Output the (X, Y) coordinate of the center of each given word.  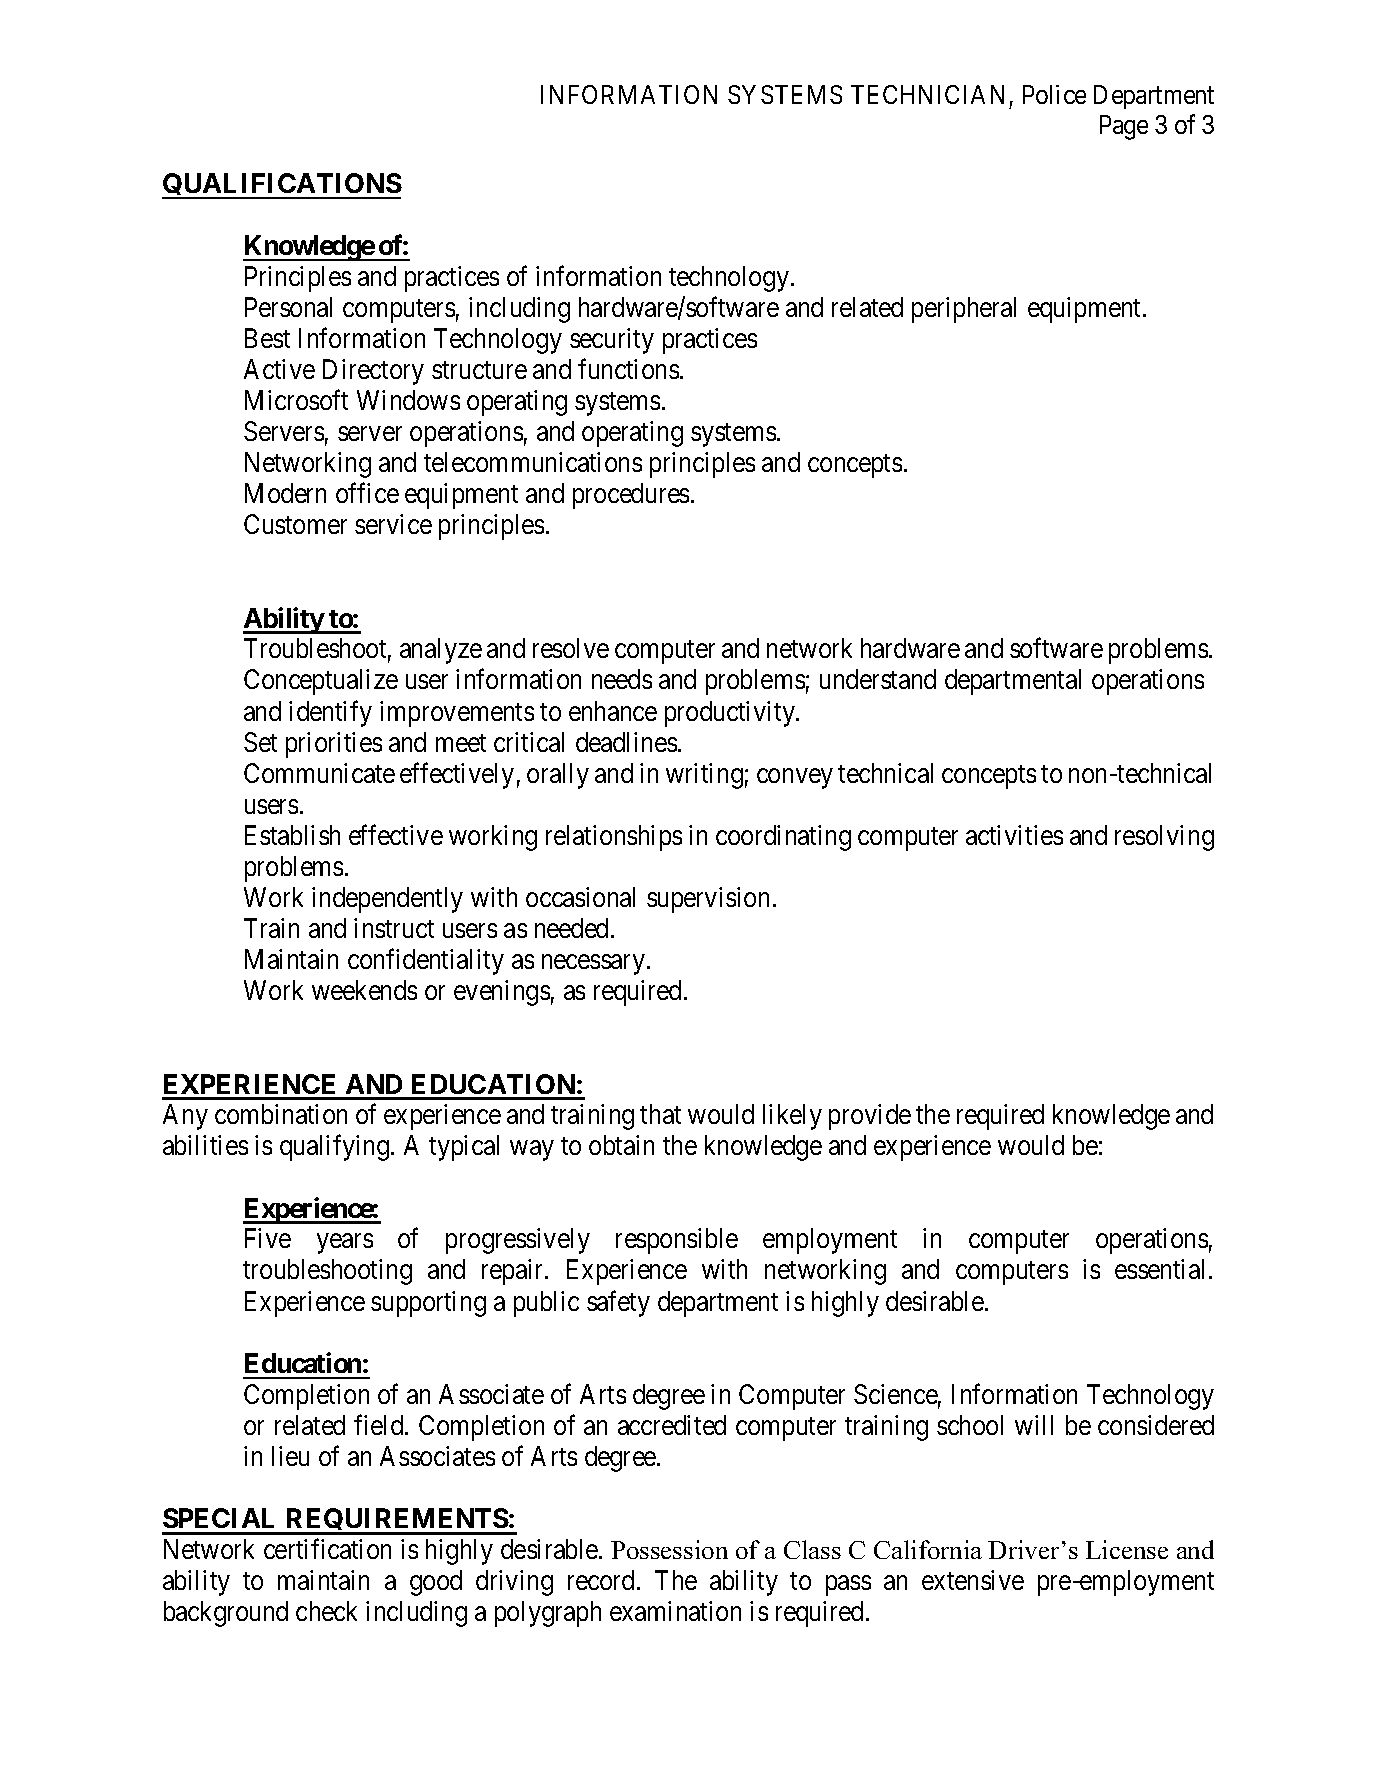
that (660, 1114)
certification (327, 1549)
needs (622, 679)
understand (878, 679)
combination (281, 1114)
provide (870, 1117)
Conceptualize (321, 682)
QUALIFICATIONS (282, 186)
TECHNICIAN (927, 94)
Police (1054, 94)
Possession (669, 1549)
